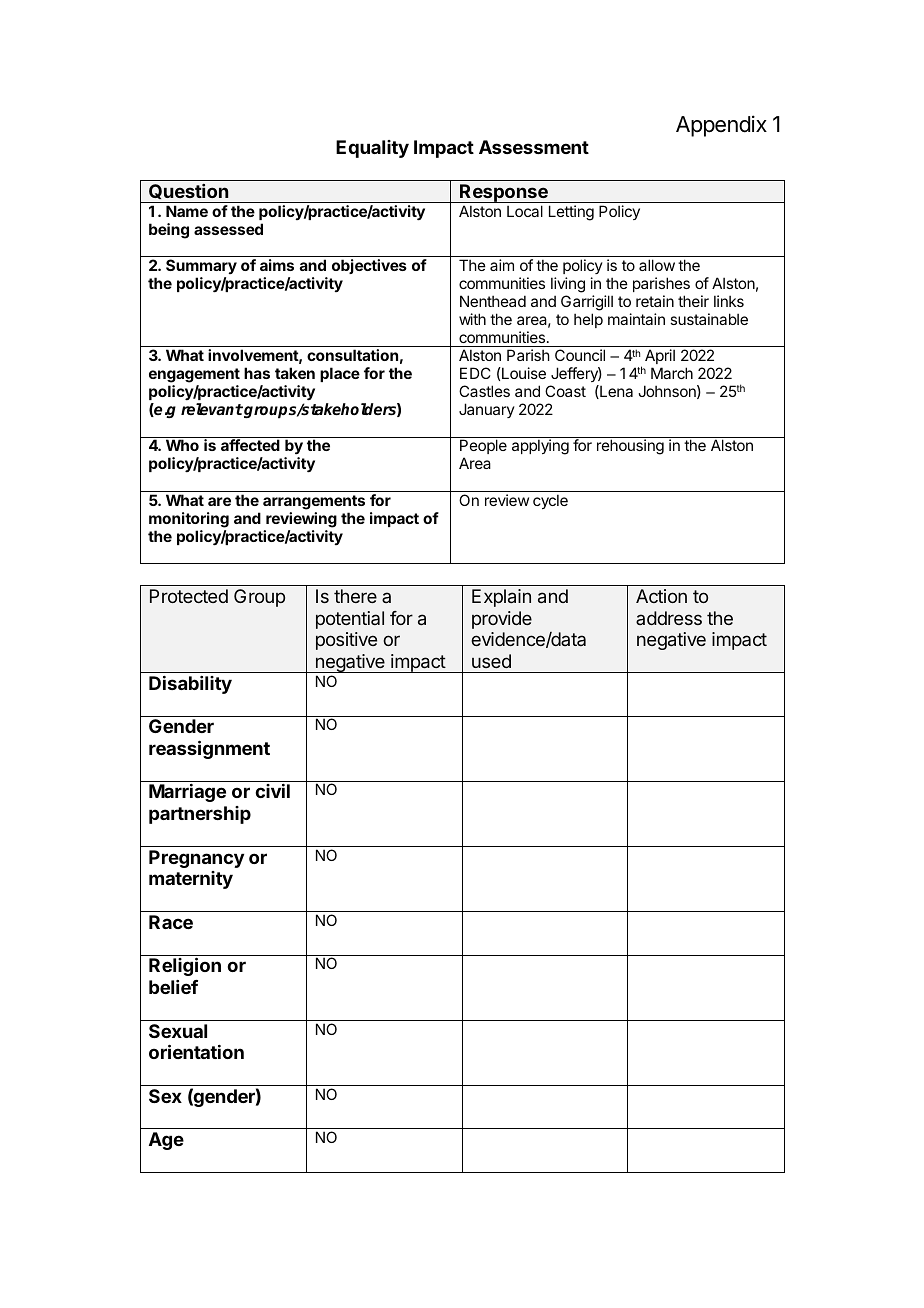 This image has width=924, height=1308. I want to click on has, so click(257, 373).
